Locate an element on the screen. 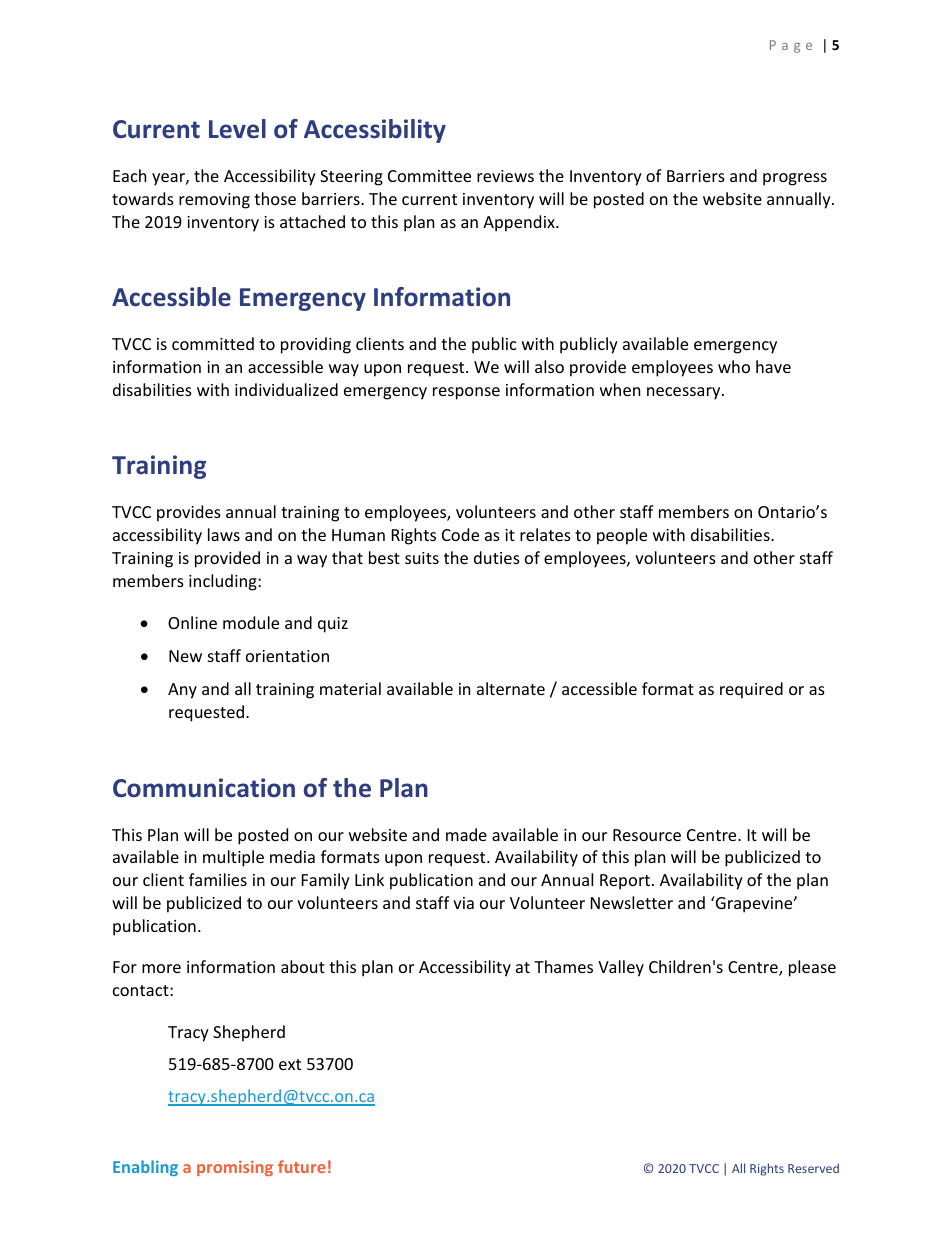  laws is located at coordinates (224, 534).
